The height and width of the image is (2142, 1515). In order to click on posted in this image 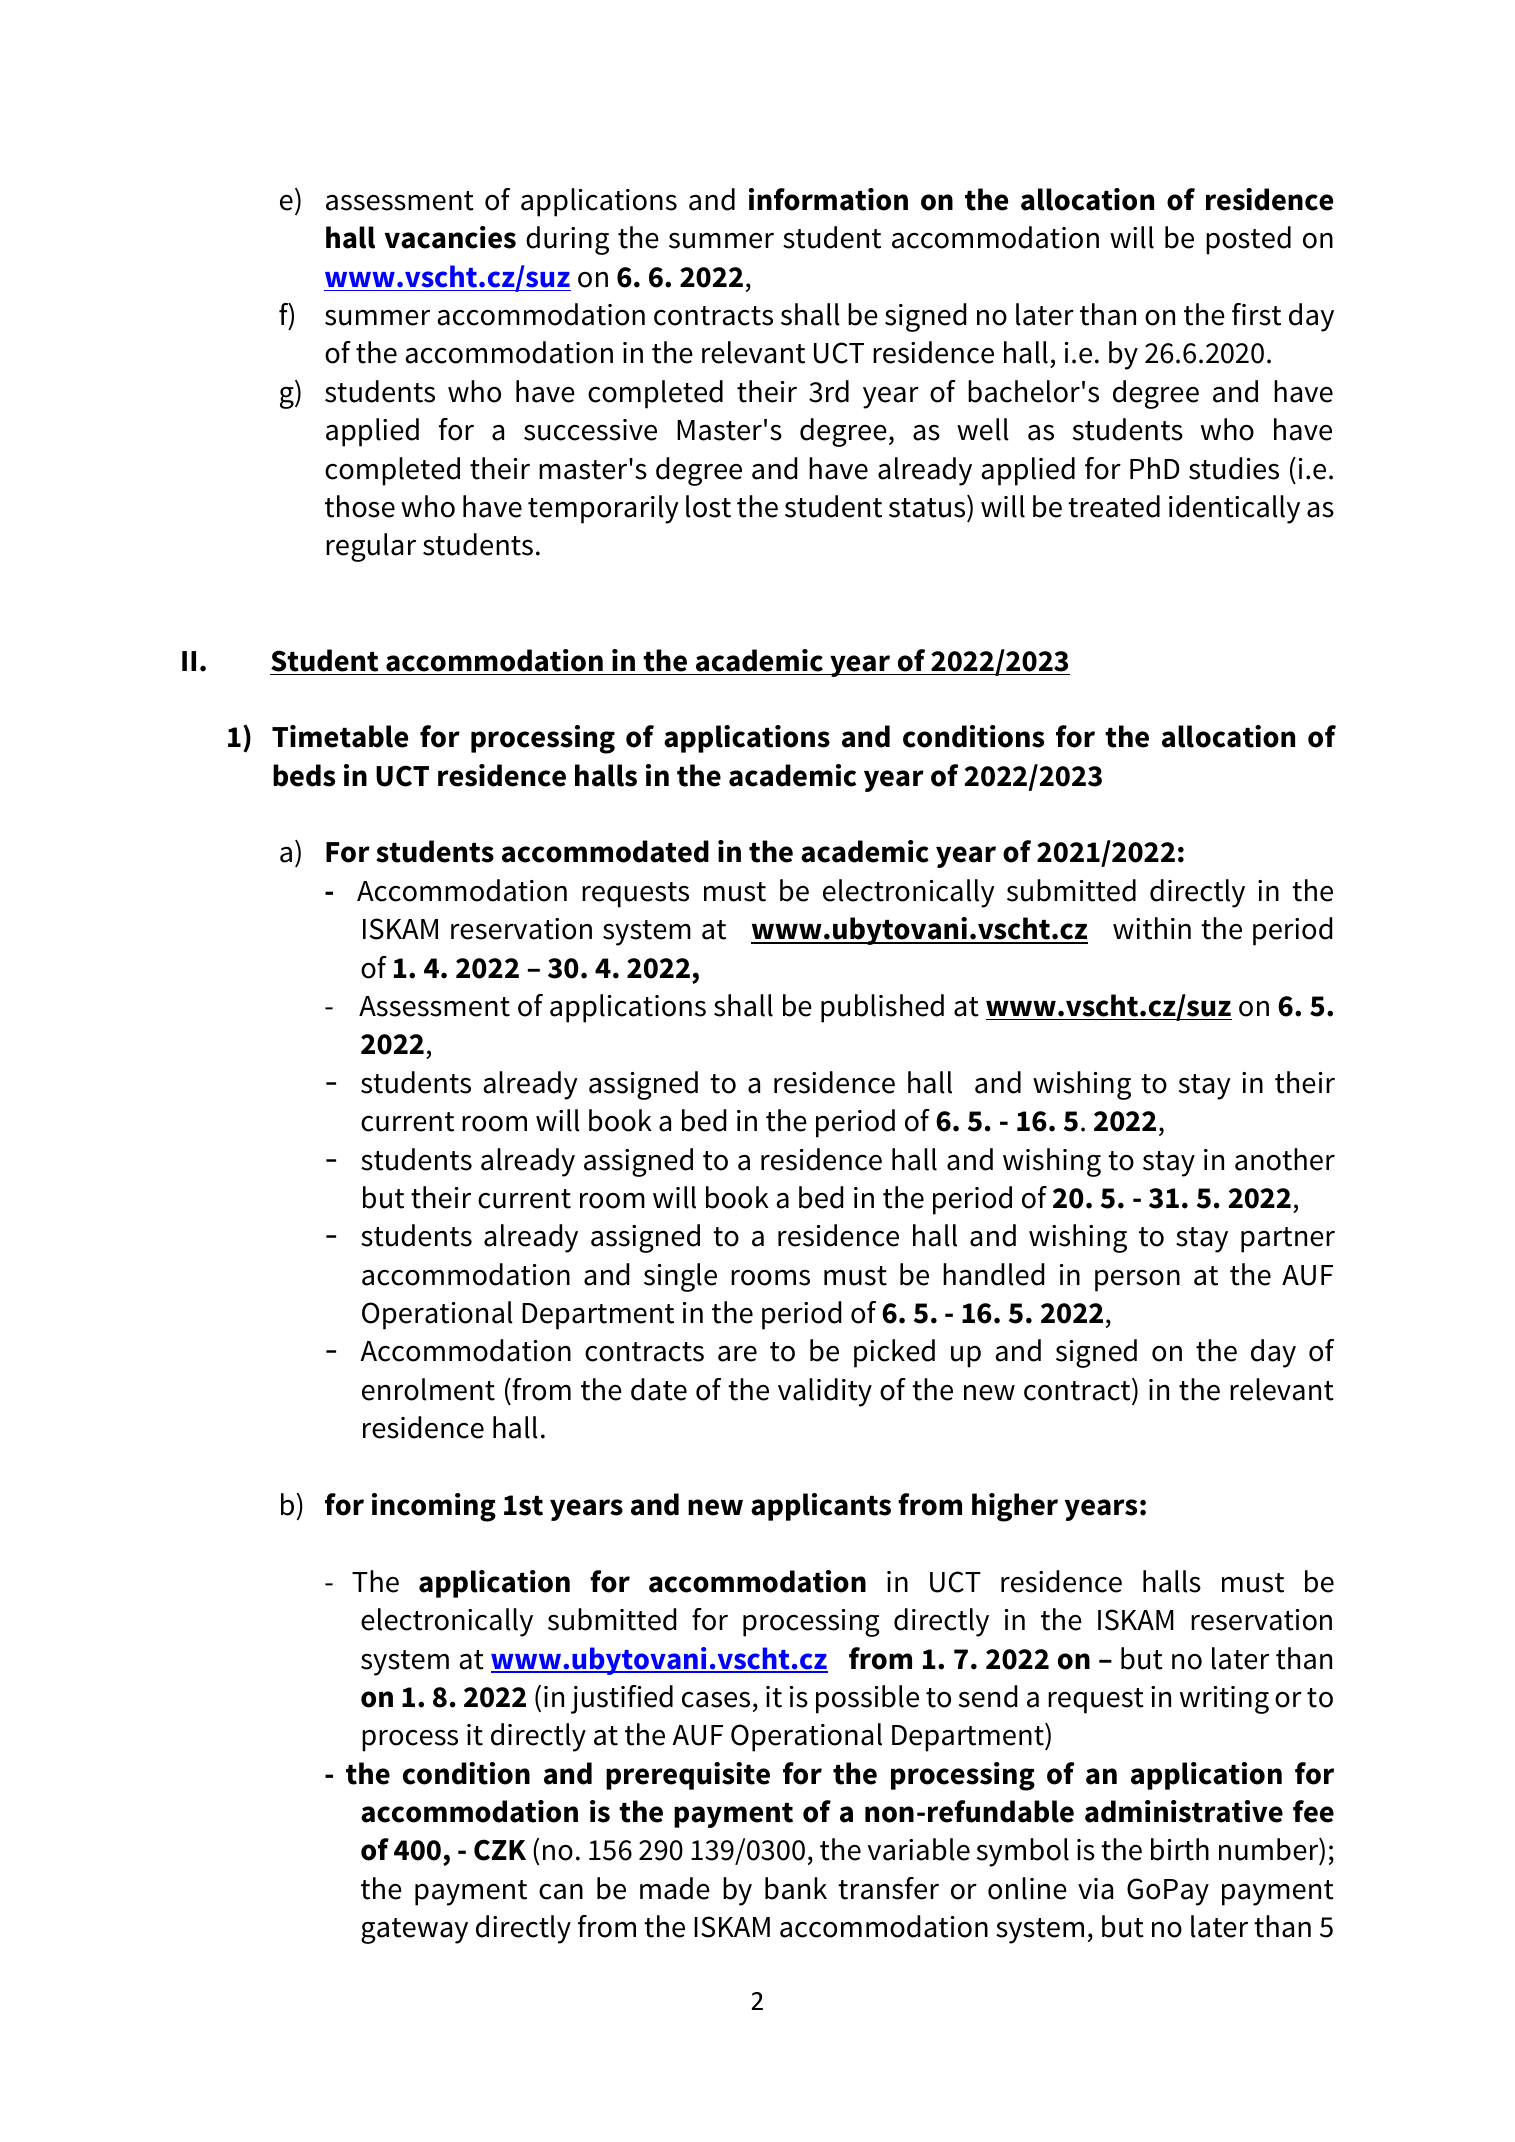, I will do `click(1248, 240)`.
